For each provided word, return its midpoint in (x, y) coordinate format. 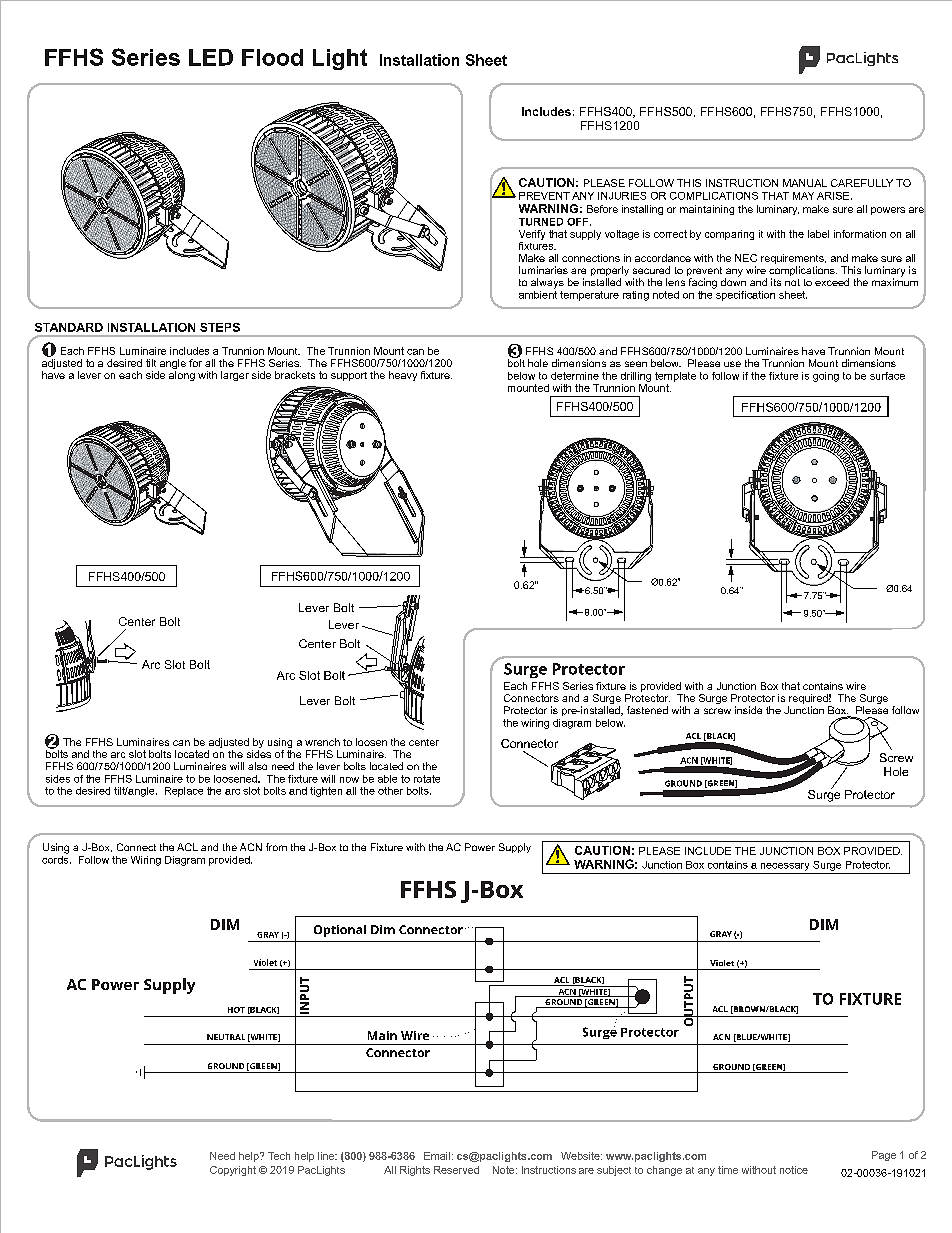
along (182, 376)
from (276, 847)
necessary (785, 867)
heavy (403, 376)
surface (887, 376)
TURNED (541, 222)
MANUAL (805, 183)
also (257, 766)
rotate (427, 779)
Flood (272, 57)
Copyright (233, 1171)
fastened (647, 710)
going (826, 377)
